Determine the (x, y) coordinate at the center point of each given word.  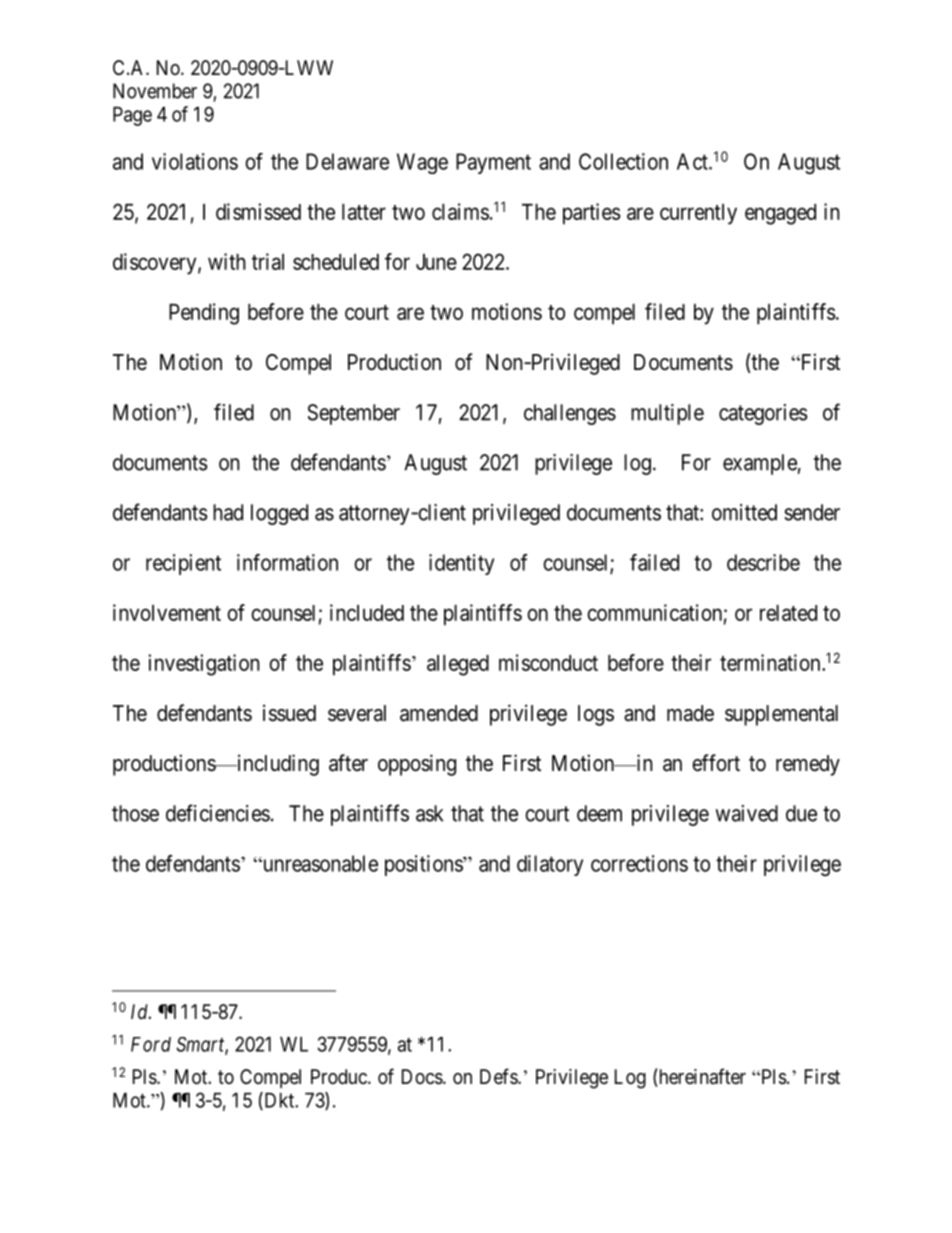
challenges (570, 414)
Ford (151, 1044)
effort (716, 763)
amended (439, 713)
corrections (639, 863)
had (228, 512)
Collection (623, 161)
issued (289, 713)
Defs (499, 1076)
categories (763, 414)
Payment (493, 163)
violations (195, 161)
